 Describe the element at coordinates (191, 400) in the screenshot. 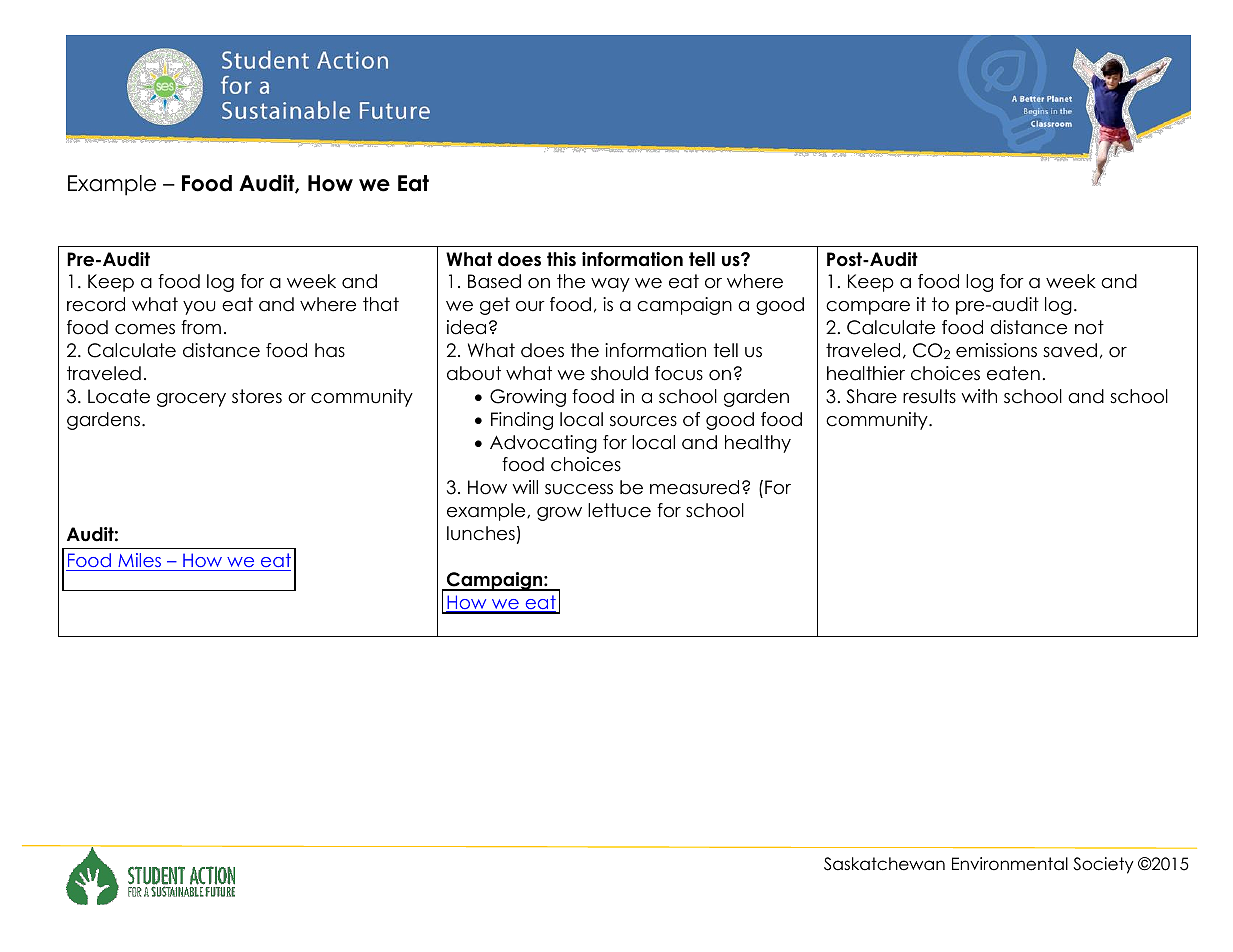

I see `grocery` at that location.
